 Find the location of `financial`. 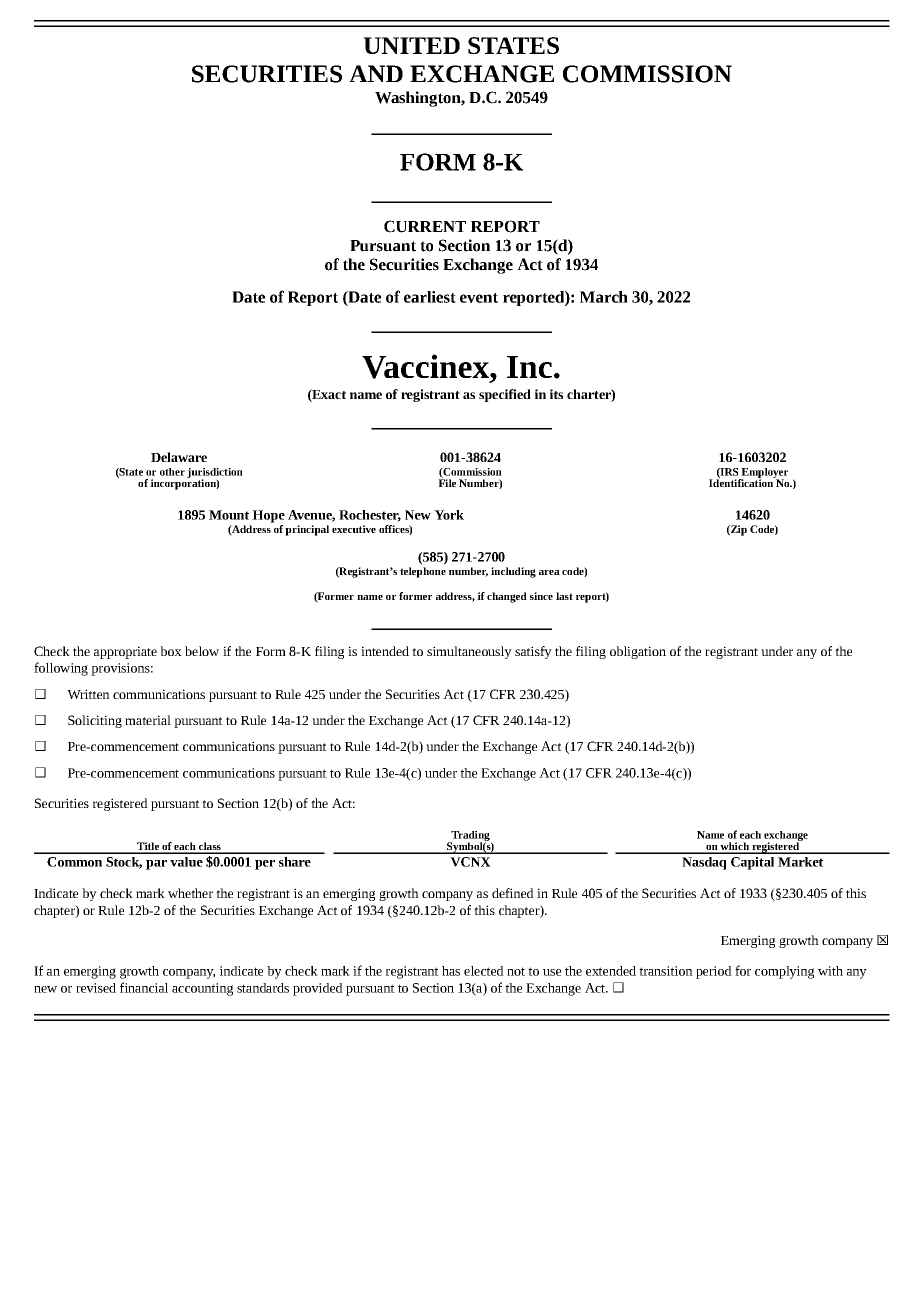

financial is located at coordinates (144, 987).
